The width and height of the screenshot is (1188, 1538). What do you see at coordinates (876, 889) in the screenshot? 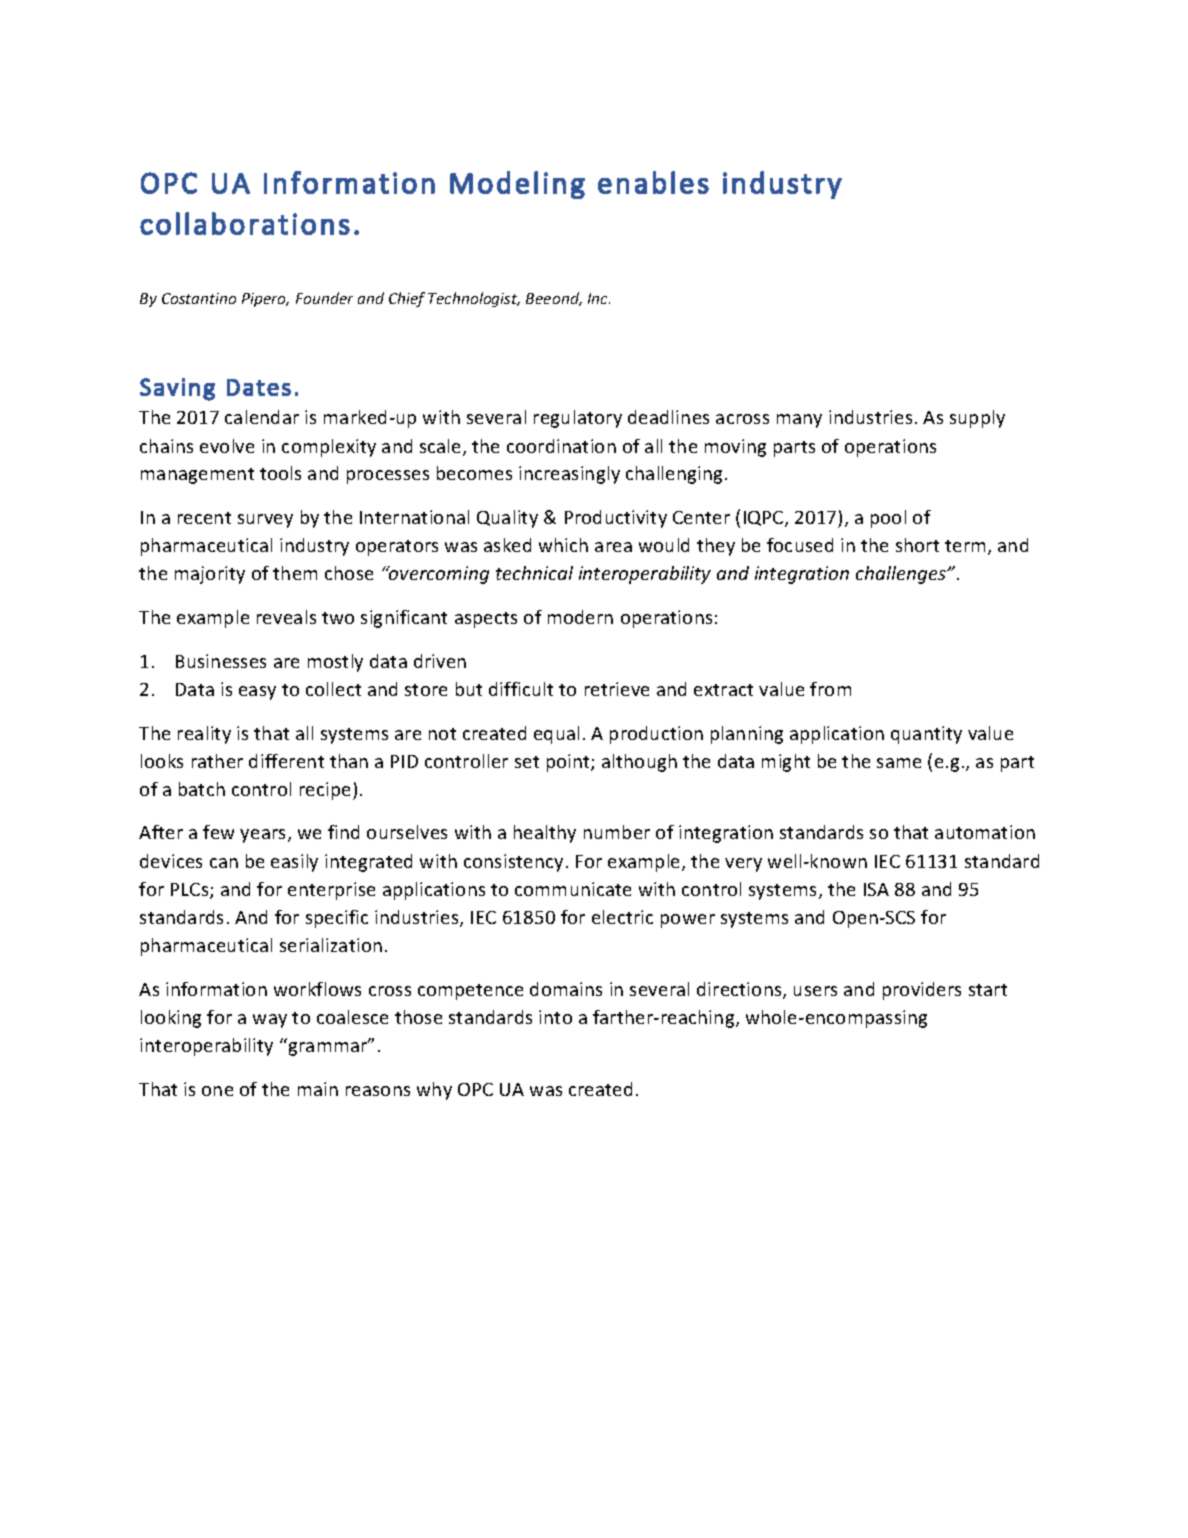
I see `ISA` at bounding box center [876, 889].
